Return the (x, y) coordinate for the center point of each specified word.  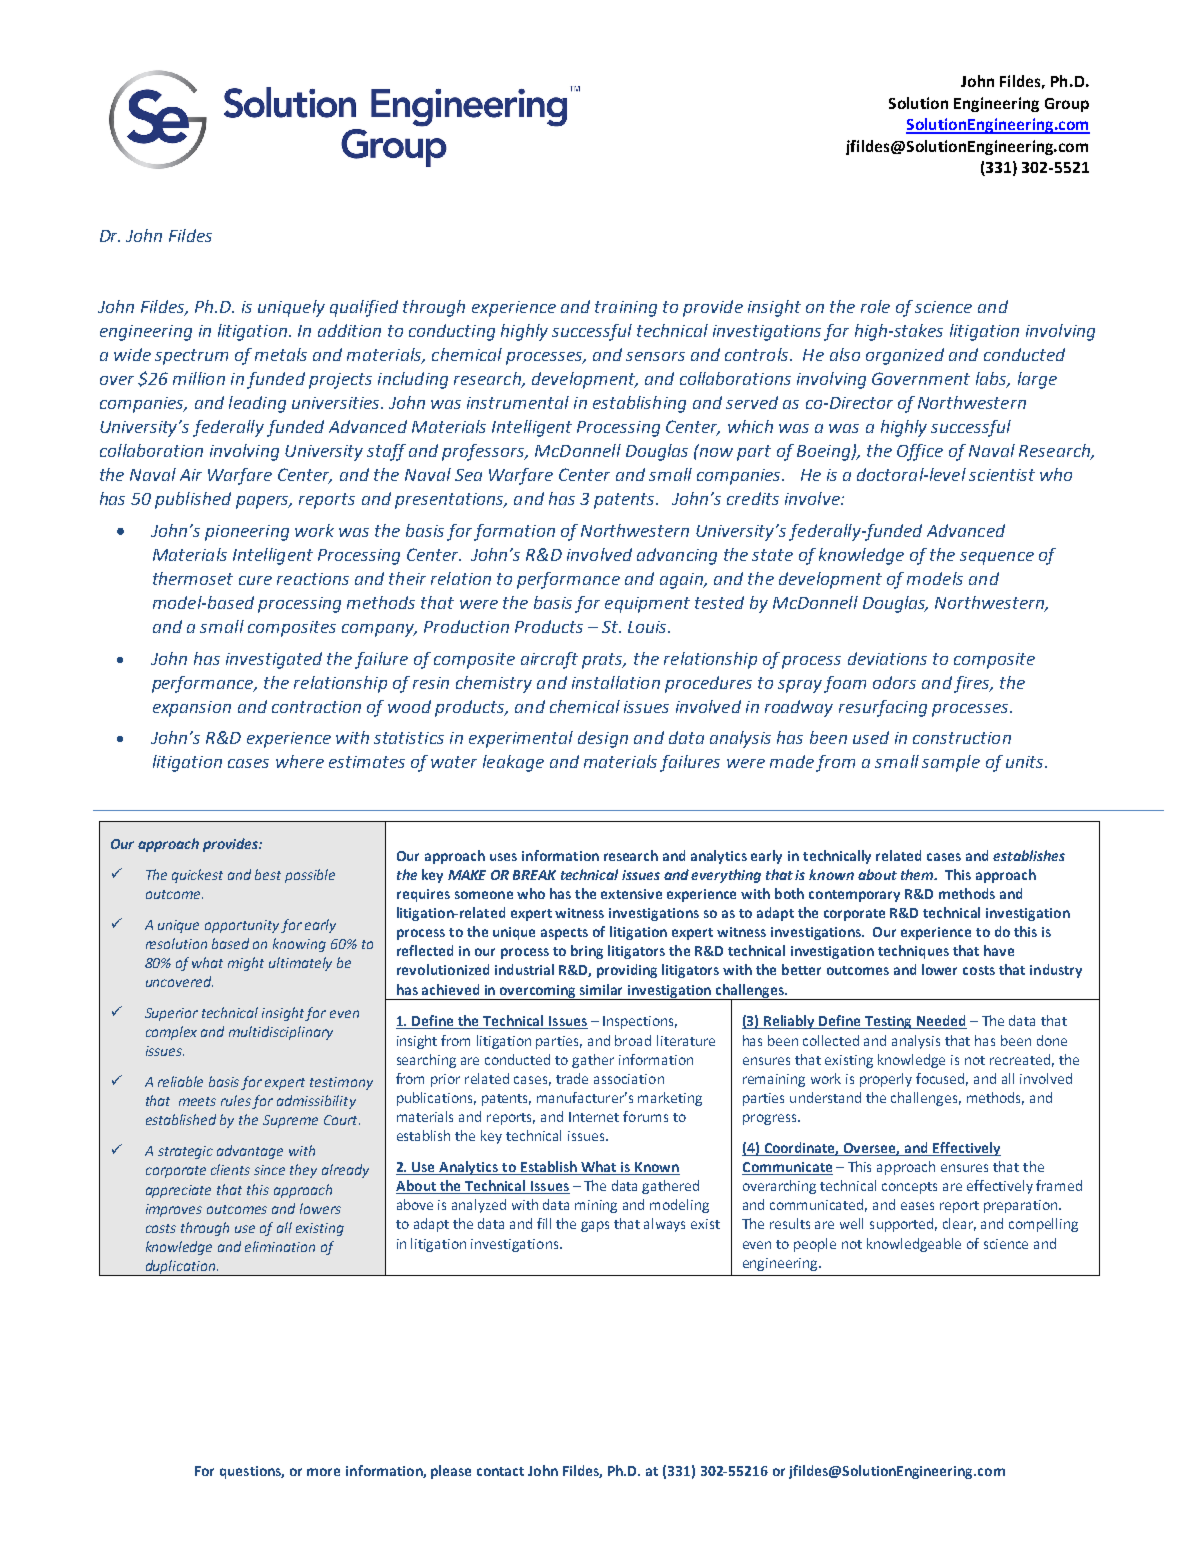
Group (1067, 105)
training (626, 309)
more (323, 1472)
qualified (364, 308)
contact (500, 1471)
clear (959, 1224)
